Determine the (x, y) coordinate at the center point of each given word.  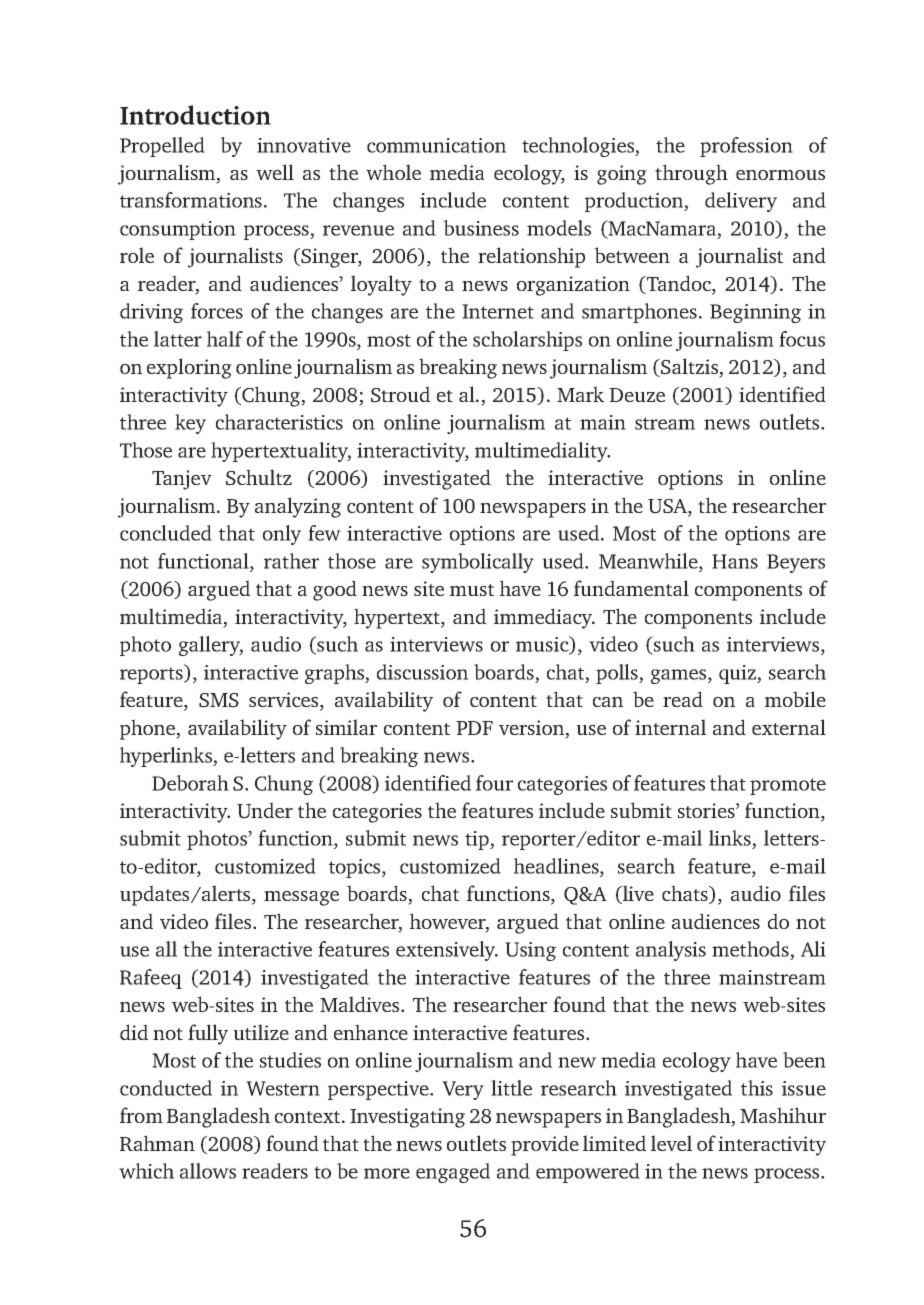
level (671, 1143)
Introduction (195, 115)
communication (436, 145)
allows (208, 1171)
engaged (453, 1173)
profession (746, 147)
